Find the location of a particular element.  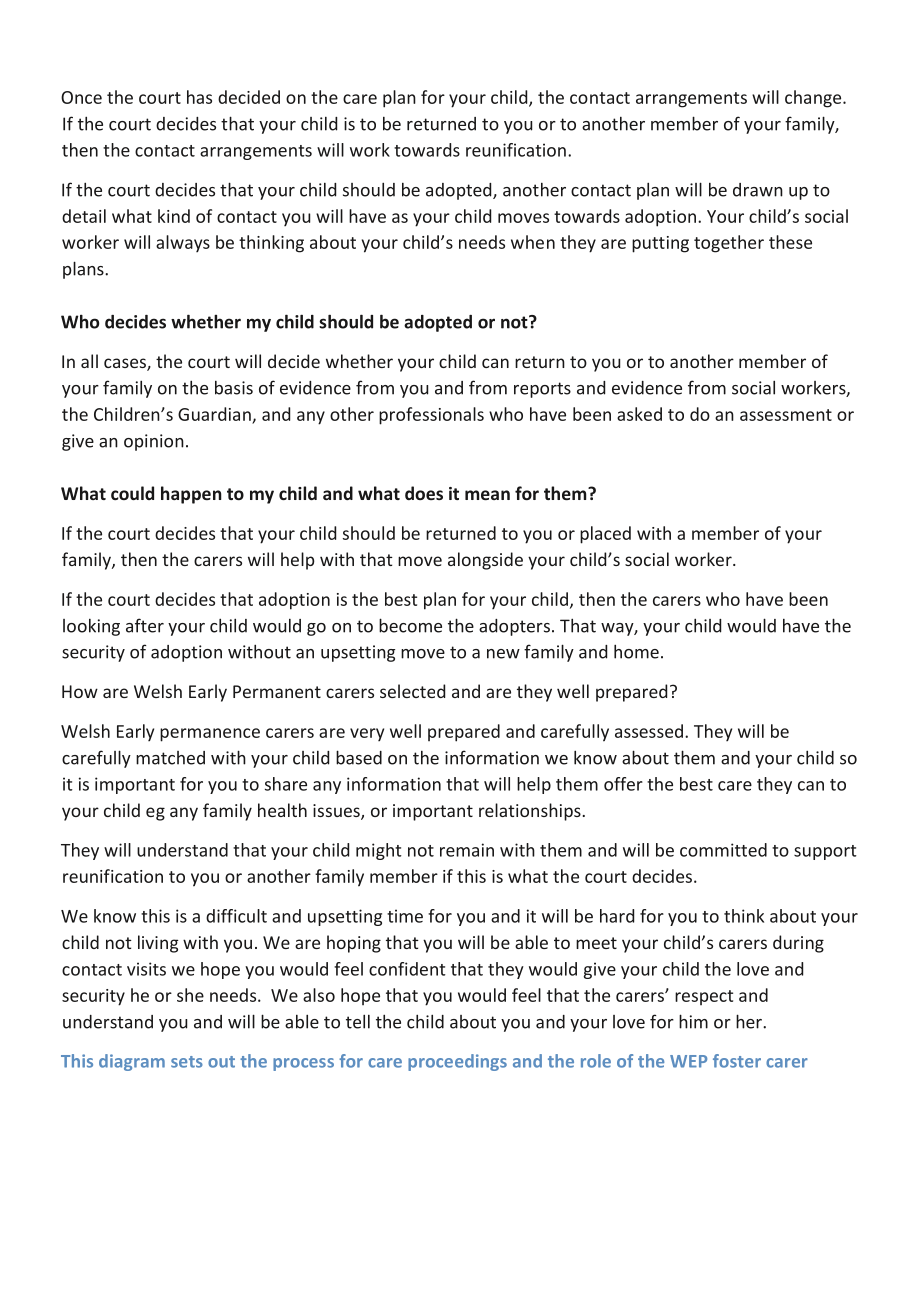

foster is located at coordinates (737, 1061).
